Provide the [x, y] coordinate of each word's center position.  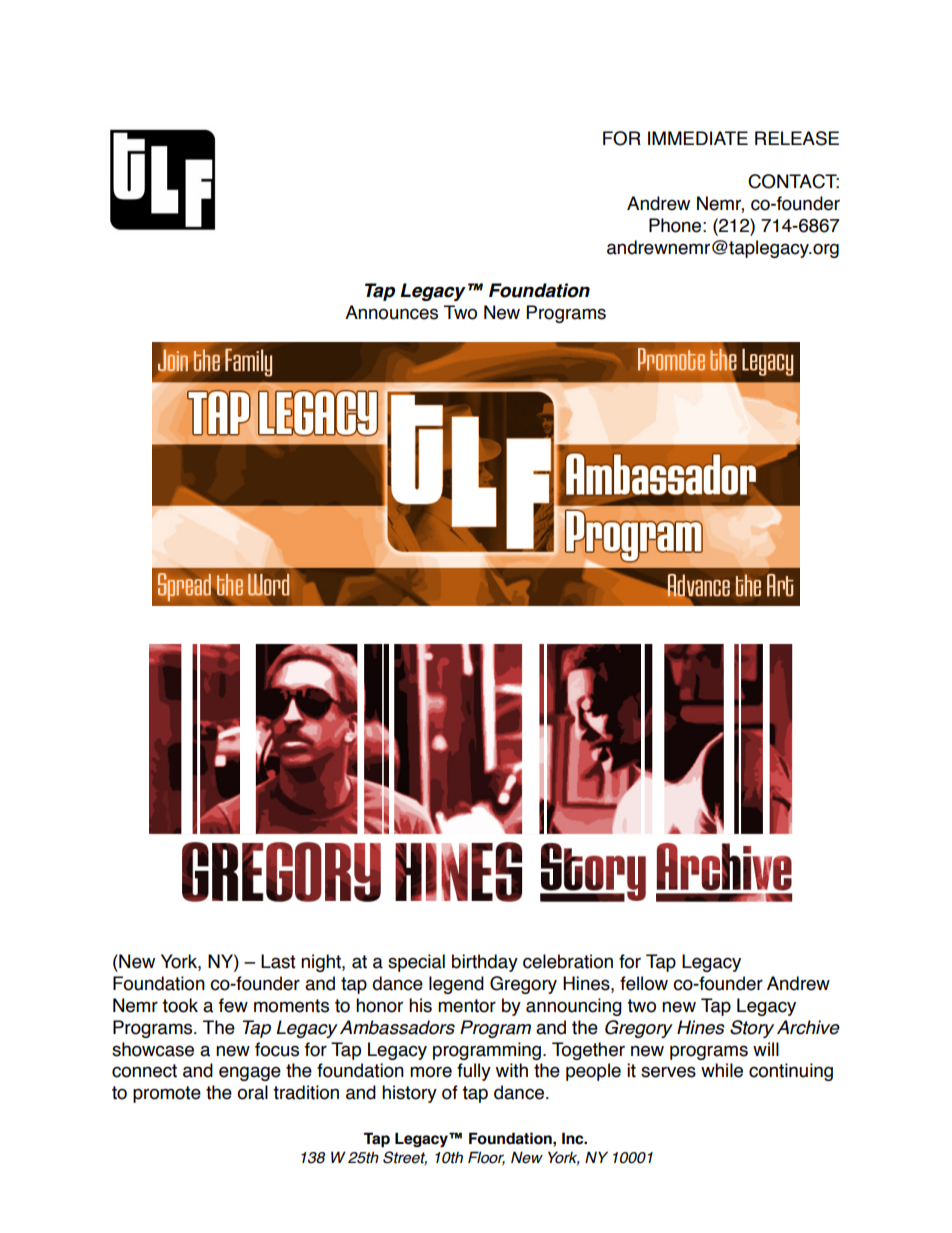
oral [252, 1092]
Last [278, 961]
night [322, 963]
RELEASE [797, 138]
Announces [391, 312]
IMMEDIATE [698, 138]
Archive [808, 1027]
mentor [467, 1006]
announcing [574, 1007]
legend [456, 985]
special [416, 963]
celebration [568, 961]
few [233, 1005]
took [180, 1005]
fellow [644, 983]
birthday [485, 963]
